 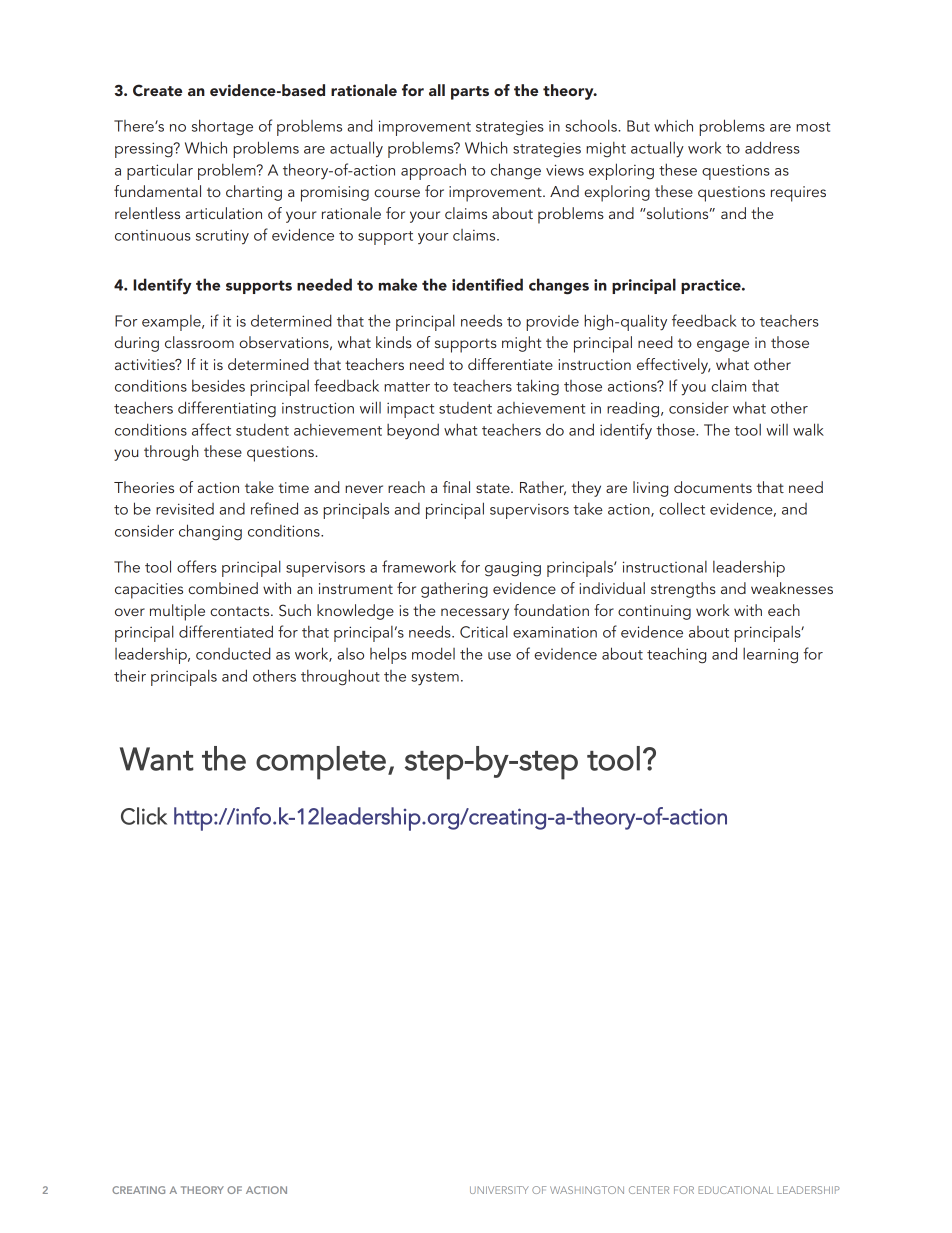 I want to click on address, so click(x=772, y=147).
